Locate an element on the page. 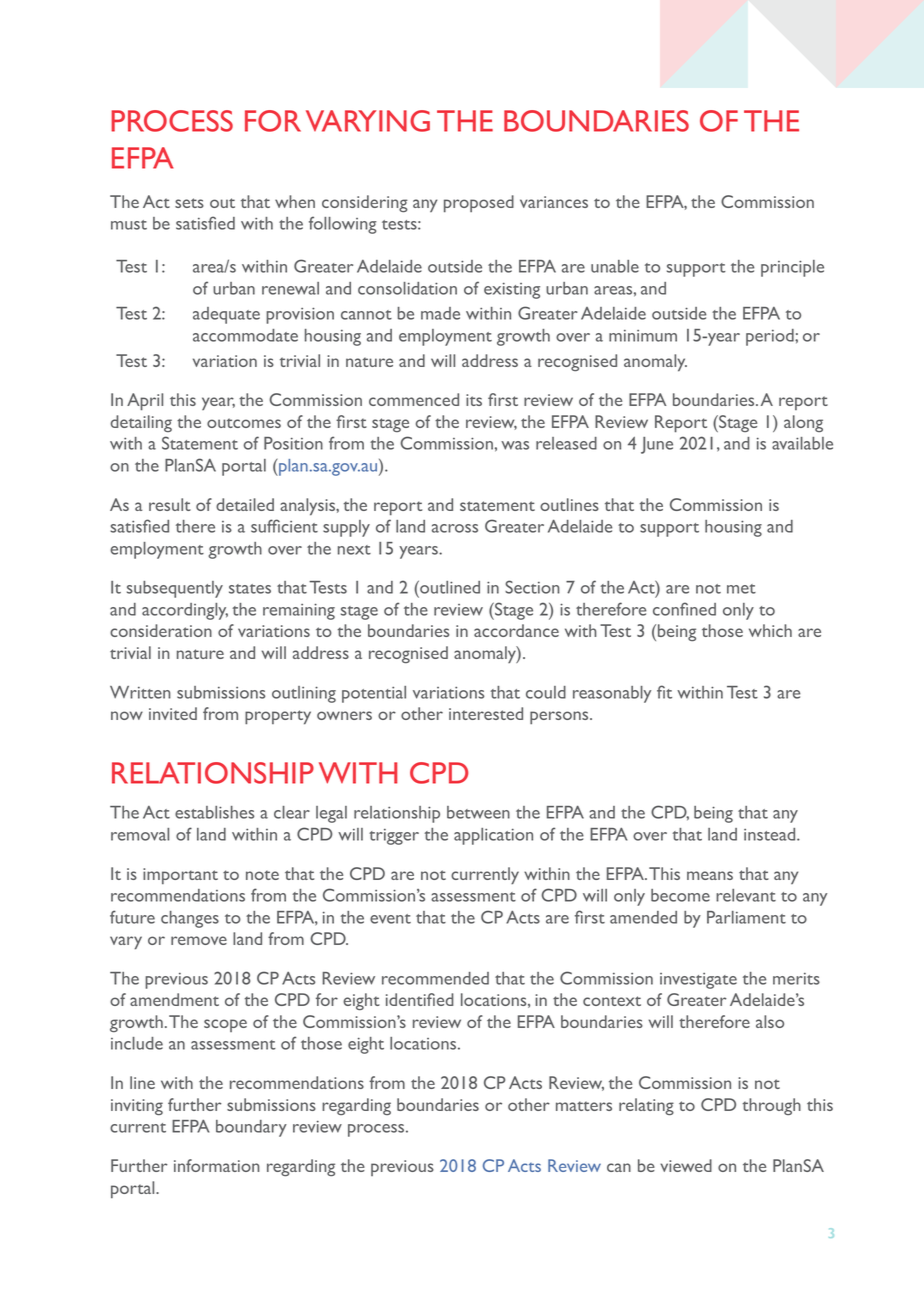 The height and width of the page is (1308, 924). across is located at coordinates (455, 528).
